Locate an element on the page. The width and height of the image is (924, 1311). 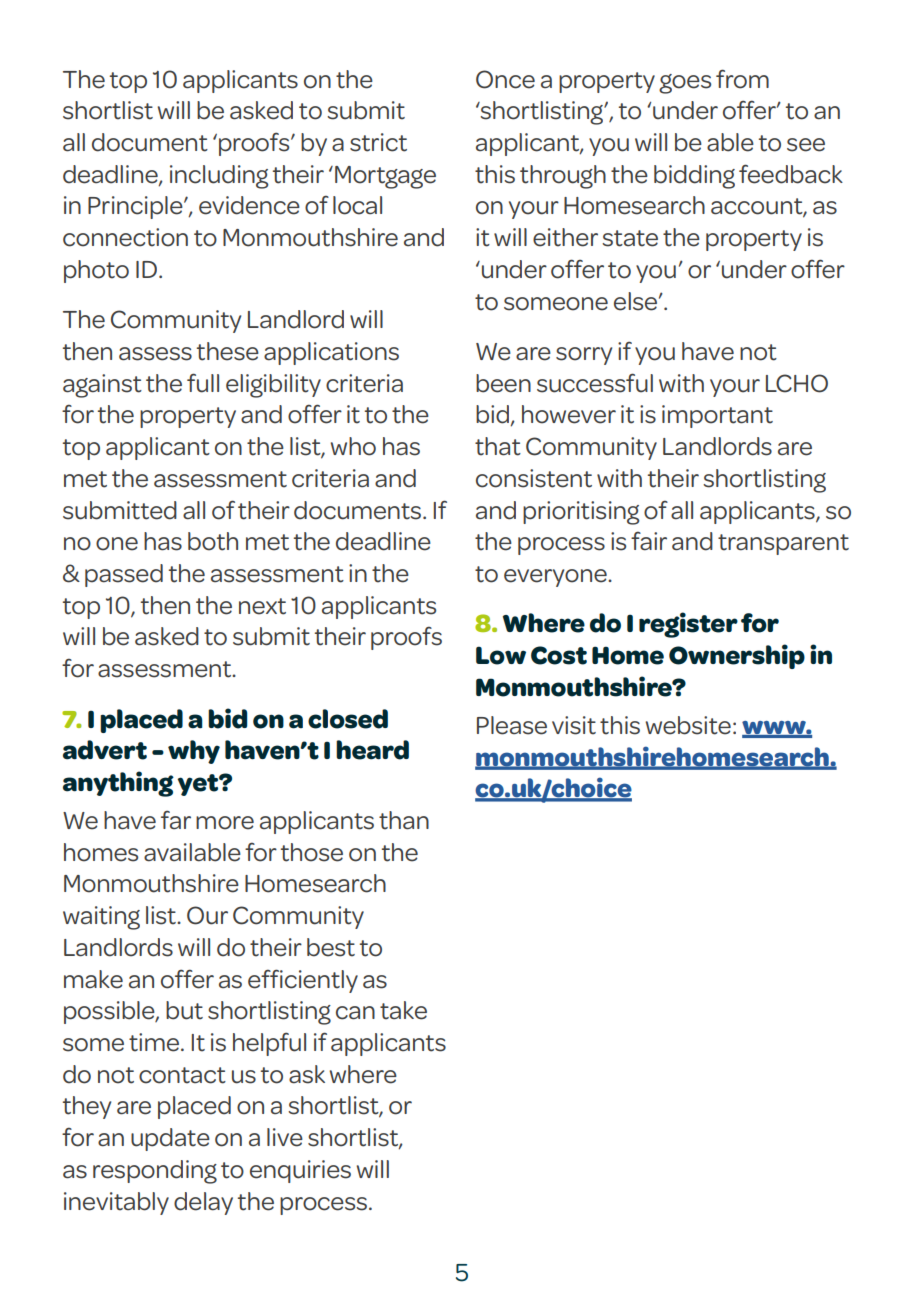
far is located at coordinates (176, 820).
